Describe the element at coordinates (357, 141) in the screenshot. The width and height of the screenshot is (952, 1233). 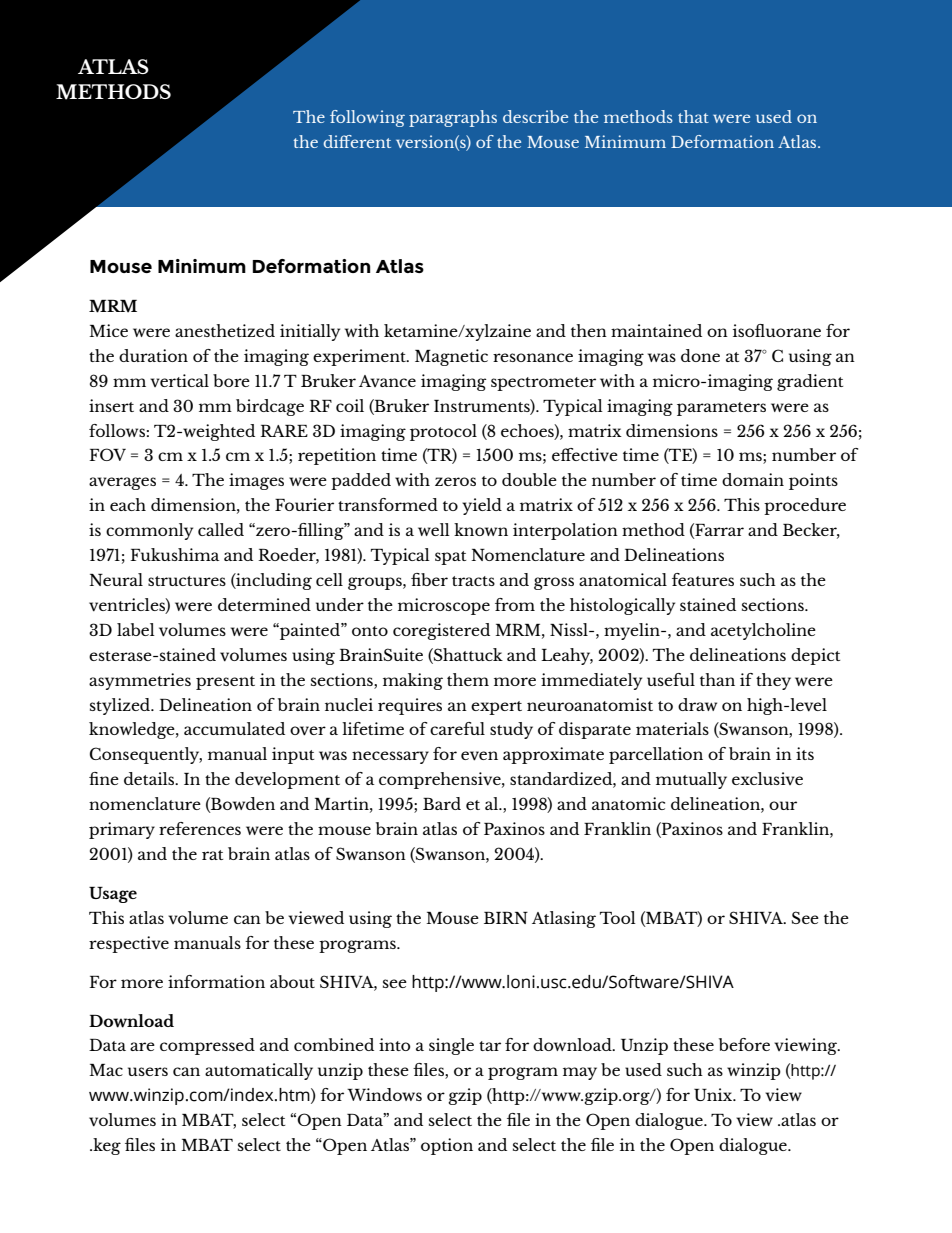
I see `different` at that location.
